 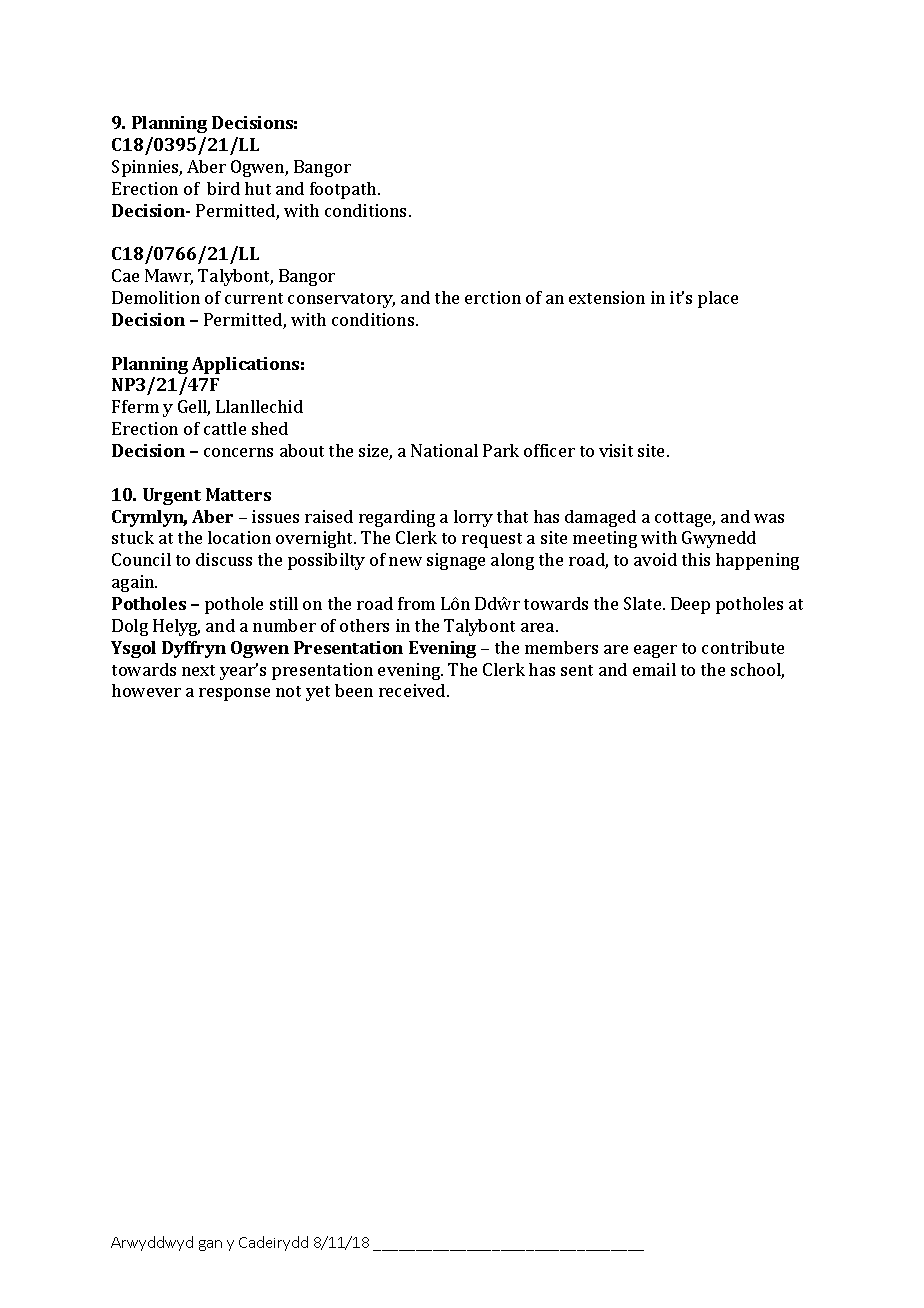 I want to click on footpath, so click(x=344, y=190).
